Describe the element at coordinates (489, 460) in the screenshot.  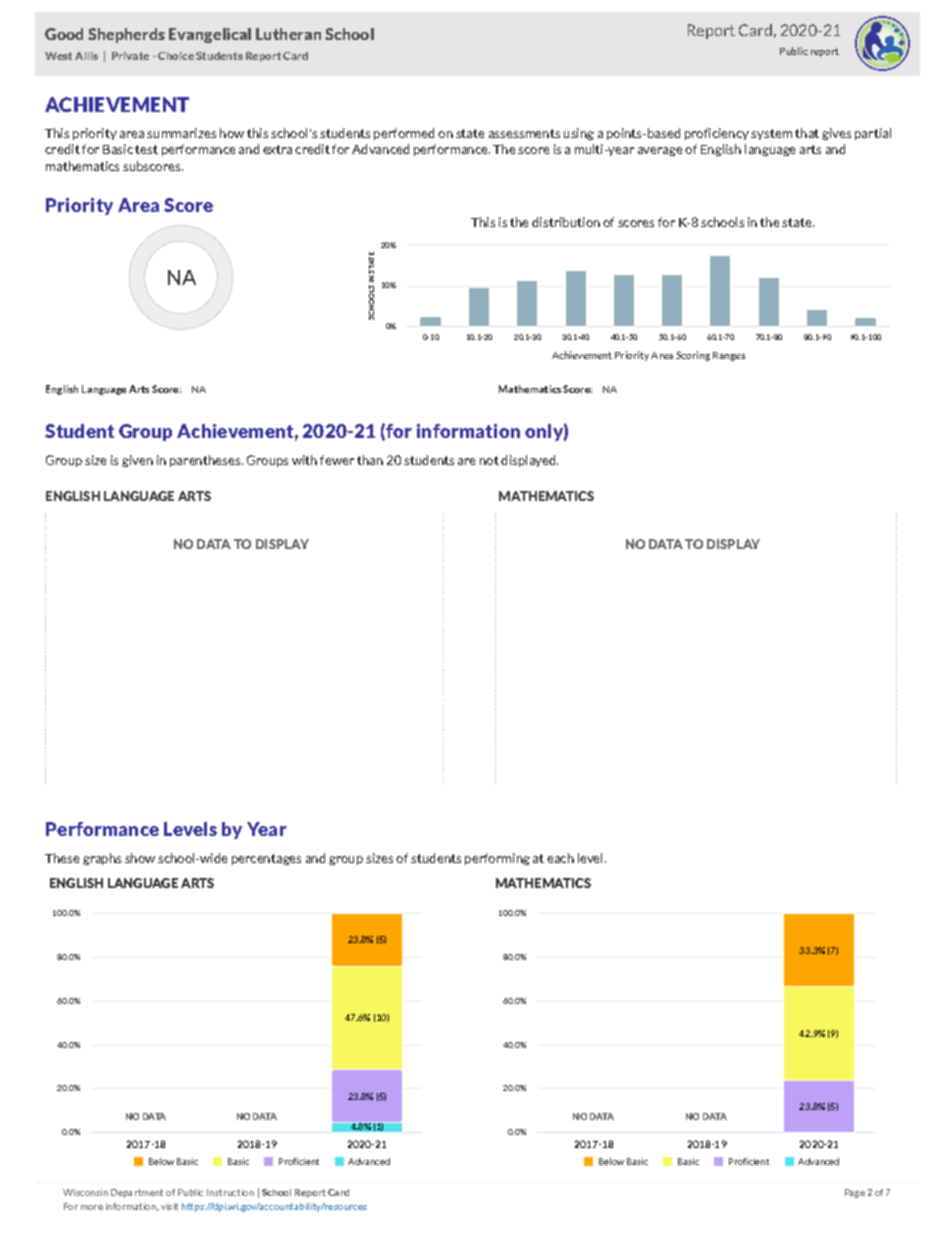
I see `not` at that location.
